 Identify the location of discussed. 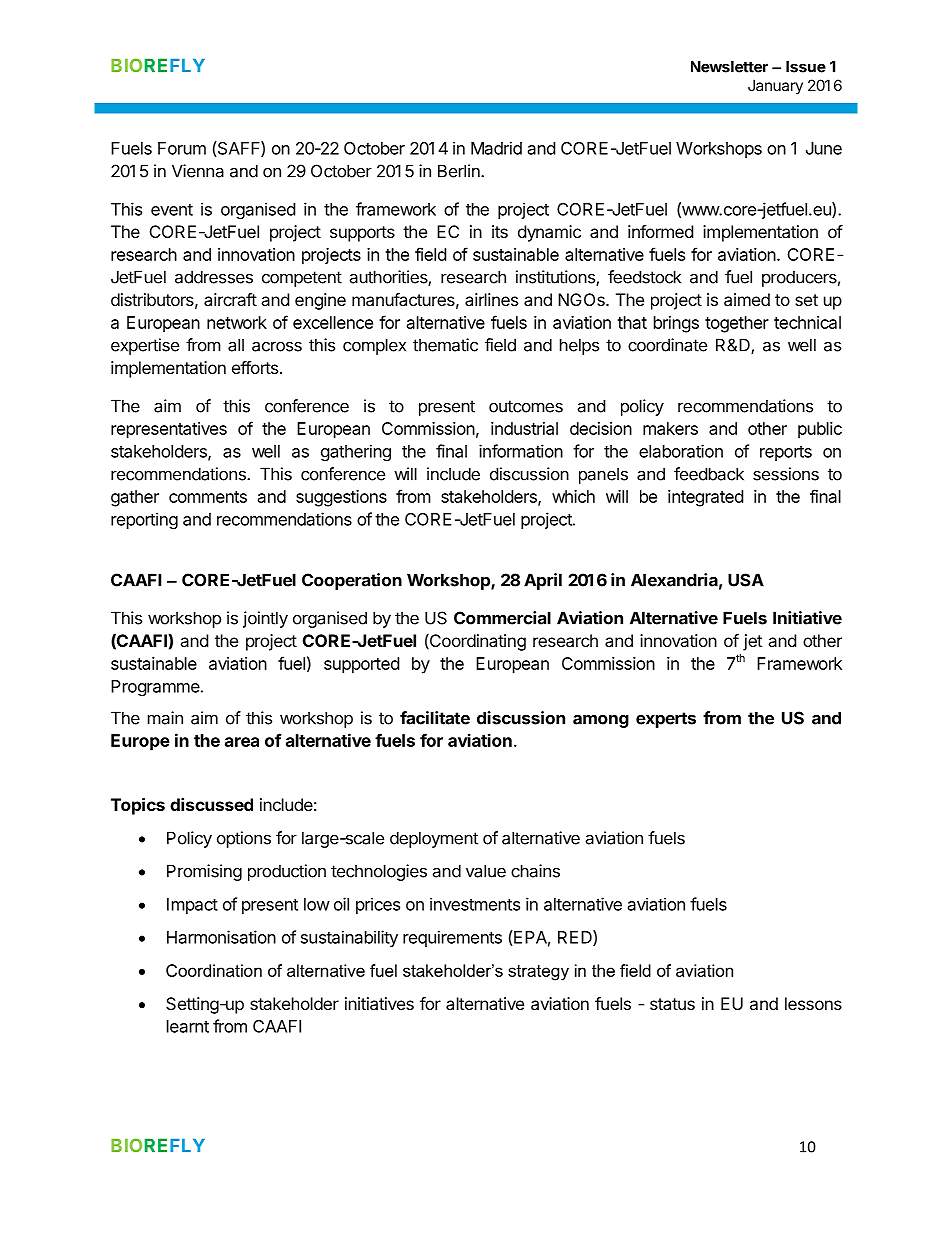
(211, 804).
